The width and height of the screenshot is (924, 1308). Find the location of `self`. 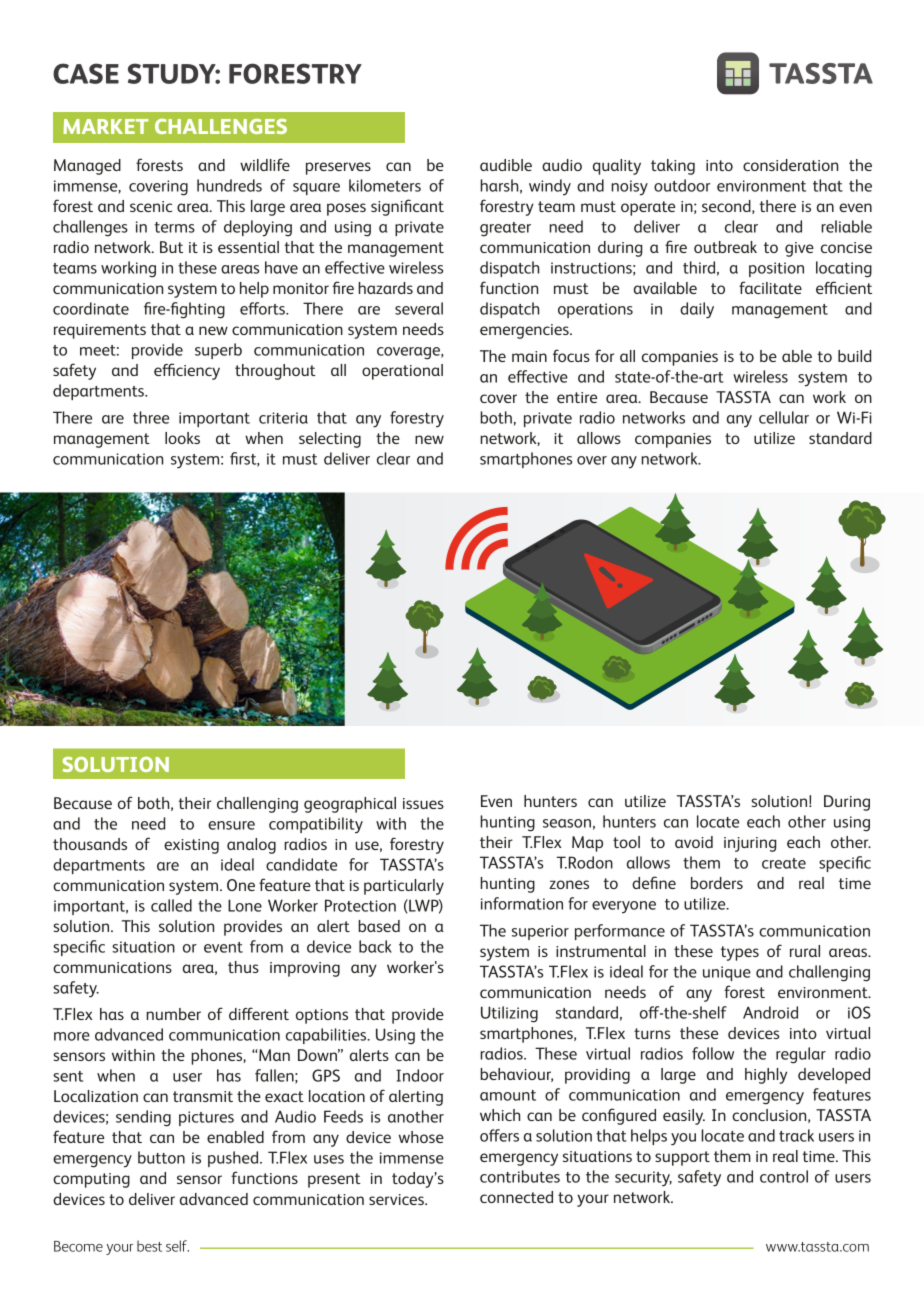

self is located at coordinates (177, 1246).
